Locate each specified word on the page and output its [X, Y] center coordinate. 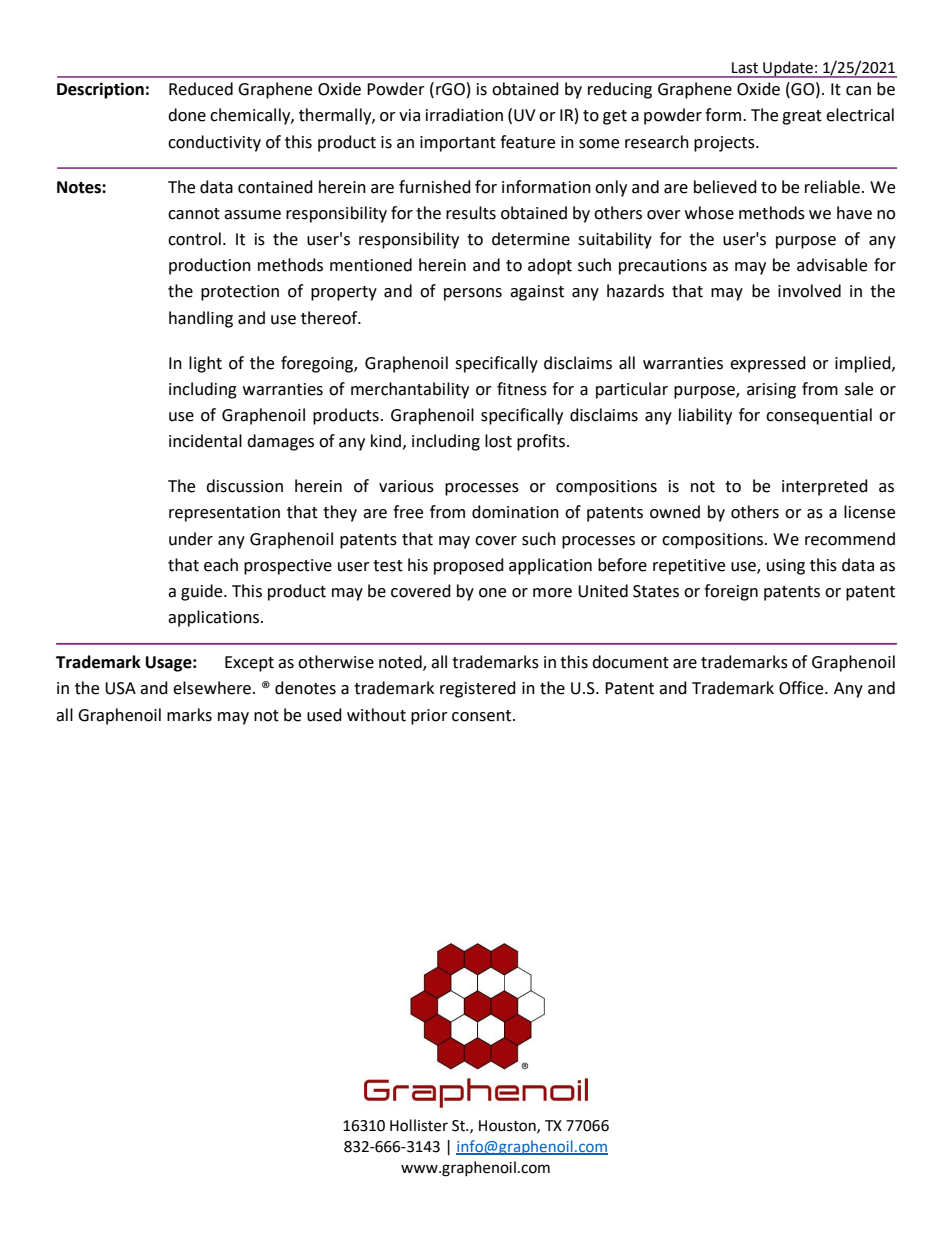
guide [203, 592]
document [630, 662]
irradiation [464, 115]
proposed [469, 566]
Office [802, 688]
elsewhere [212, 688]
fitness [522, 389]
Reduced [201, 89]
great [802, 117]
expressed [768, 364]
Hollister [419, 1125]
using [786, 567]
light [205, 364]
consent [483, 716]
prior [429, 717]
